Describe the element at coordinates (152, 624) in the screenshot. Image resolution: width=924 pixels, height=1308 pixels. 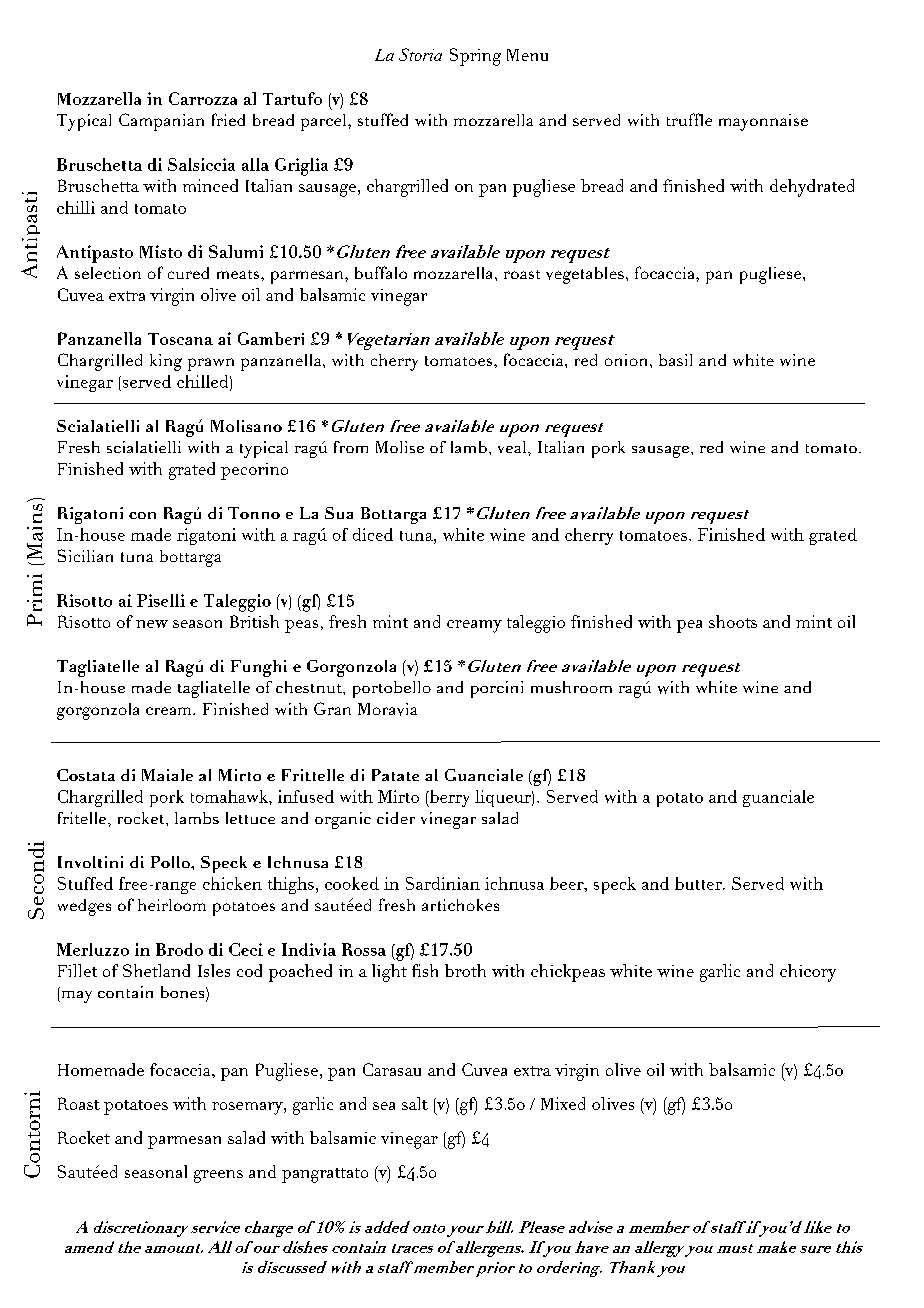
I see `new` at that location.
